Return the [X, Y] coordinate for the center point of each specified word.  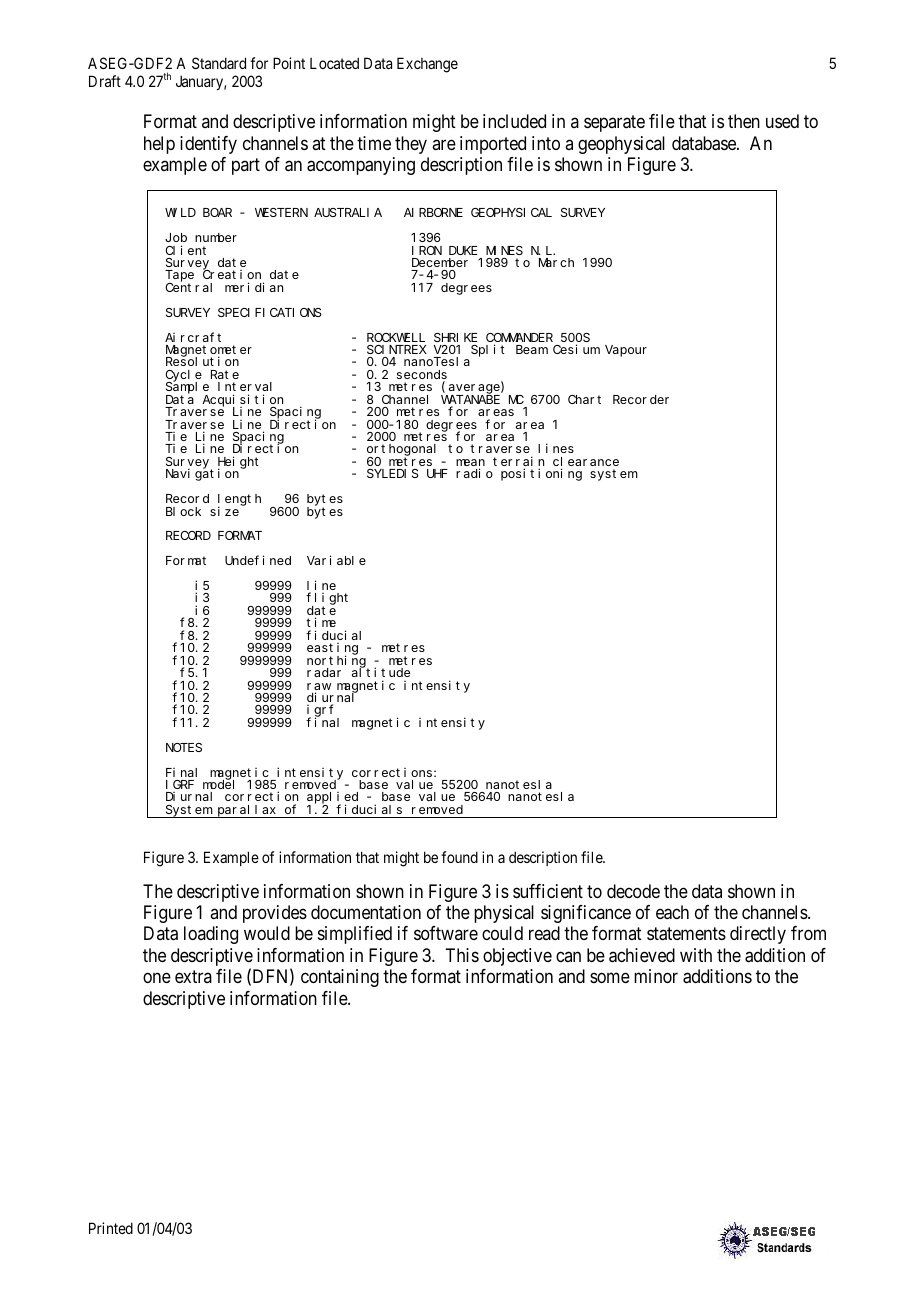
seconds [422, 376]
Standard [219, 63]
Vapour [626, 351]
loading [211, 935]
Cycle [183, 377]
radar [324, 672]
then [744, 121]
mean [470, 464]
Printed [111, 1228]
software [446, 933]
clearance [586, 463]
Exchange [427, 65]
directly [758, 935]
